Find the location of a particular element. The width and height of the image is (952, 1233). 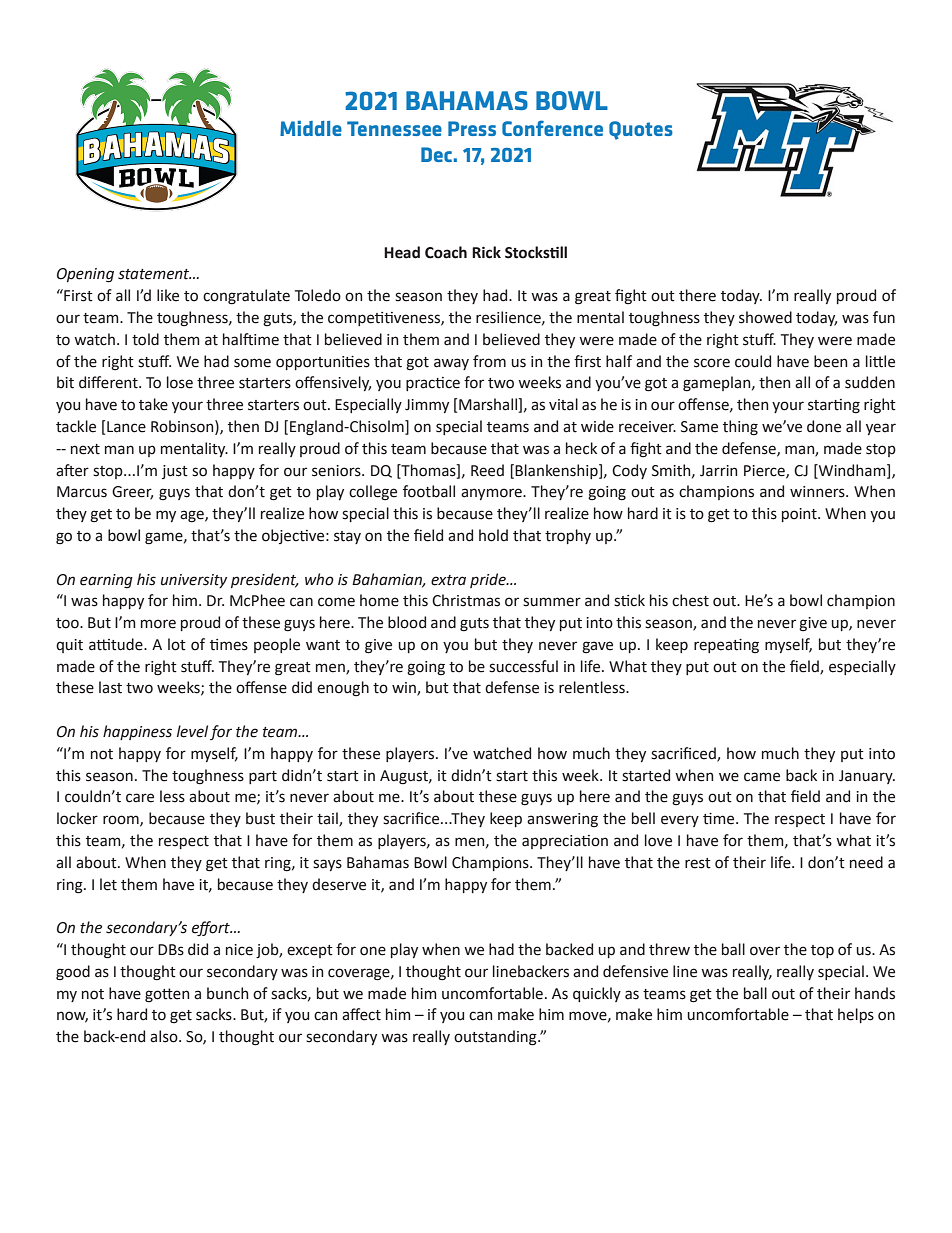

chest is located at coordinates (690, 600).
